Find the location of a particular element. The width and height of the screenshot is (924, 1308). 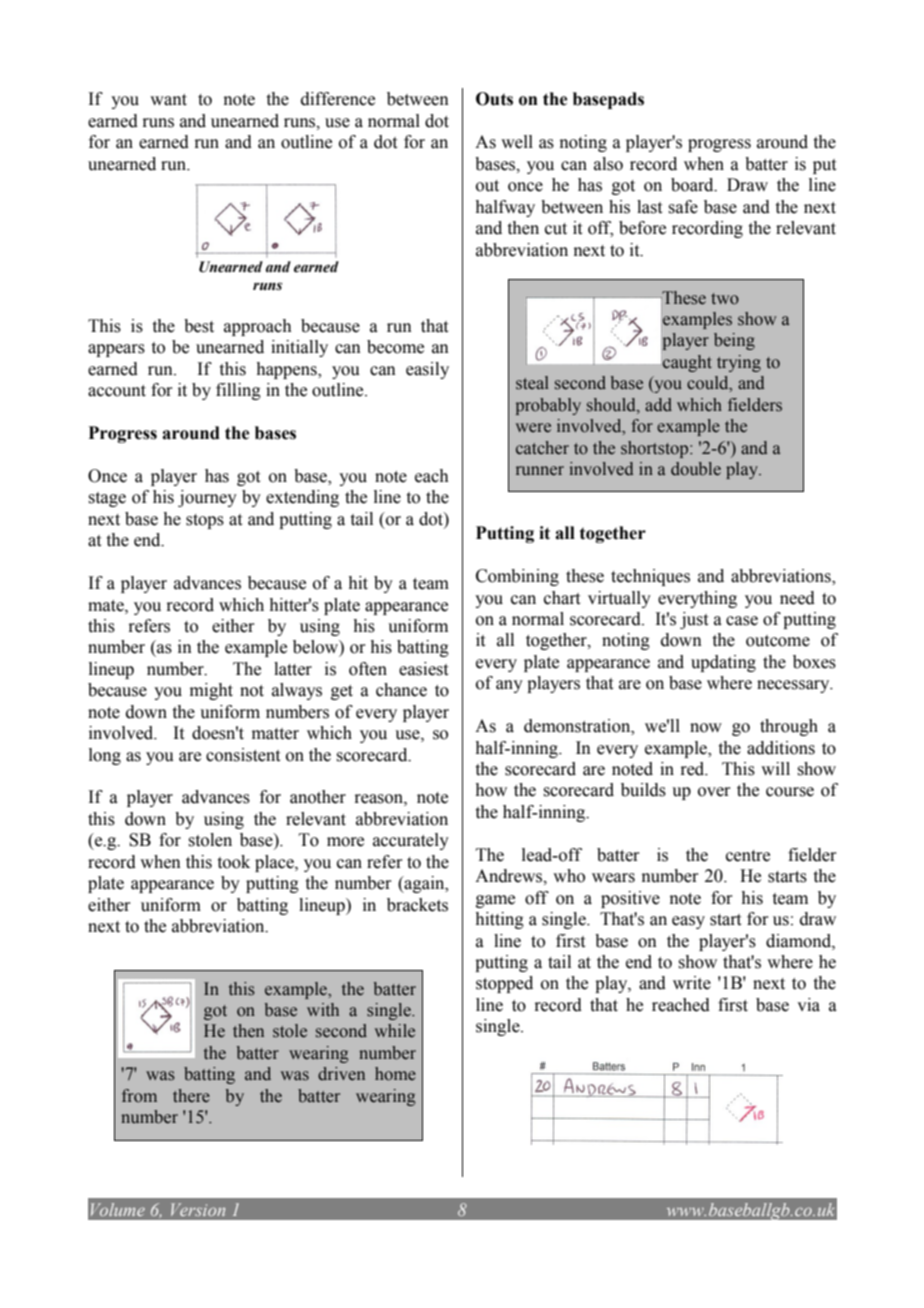

board is located at coordinates (693, 185).
